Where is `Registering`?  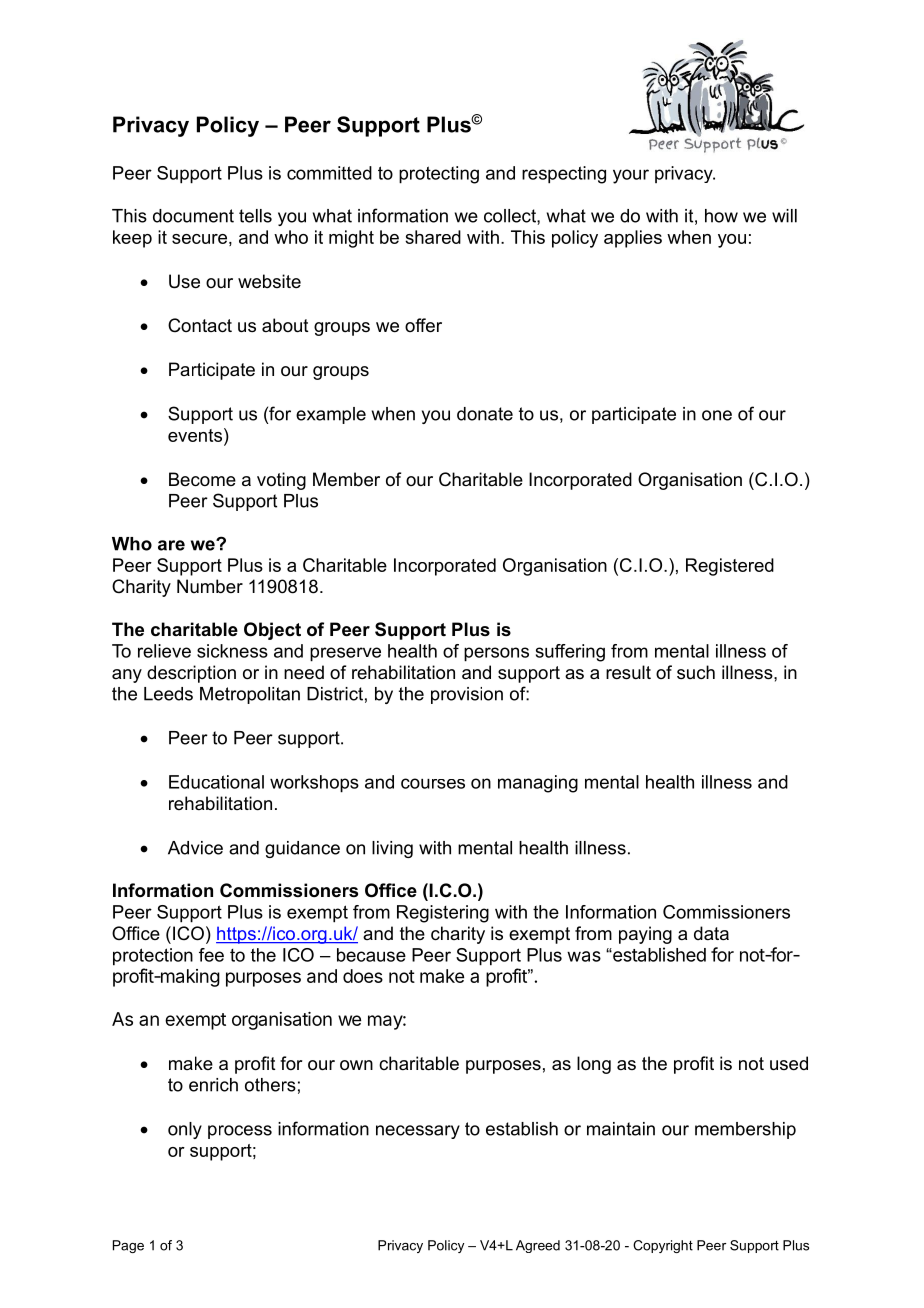 Registering is located at coordinates (443, 914).
